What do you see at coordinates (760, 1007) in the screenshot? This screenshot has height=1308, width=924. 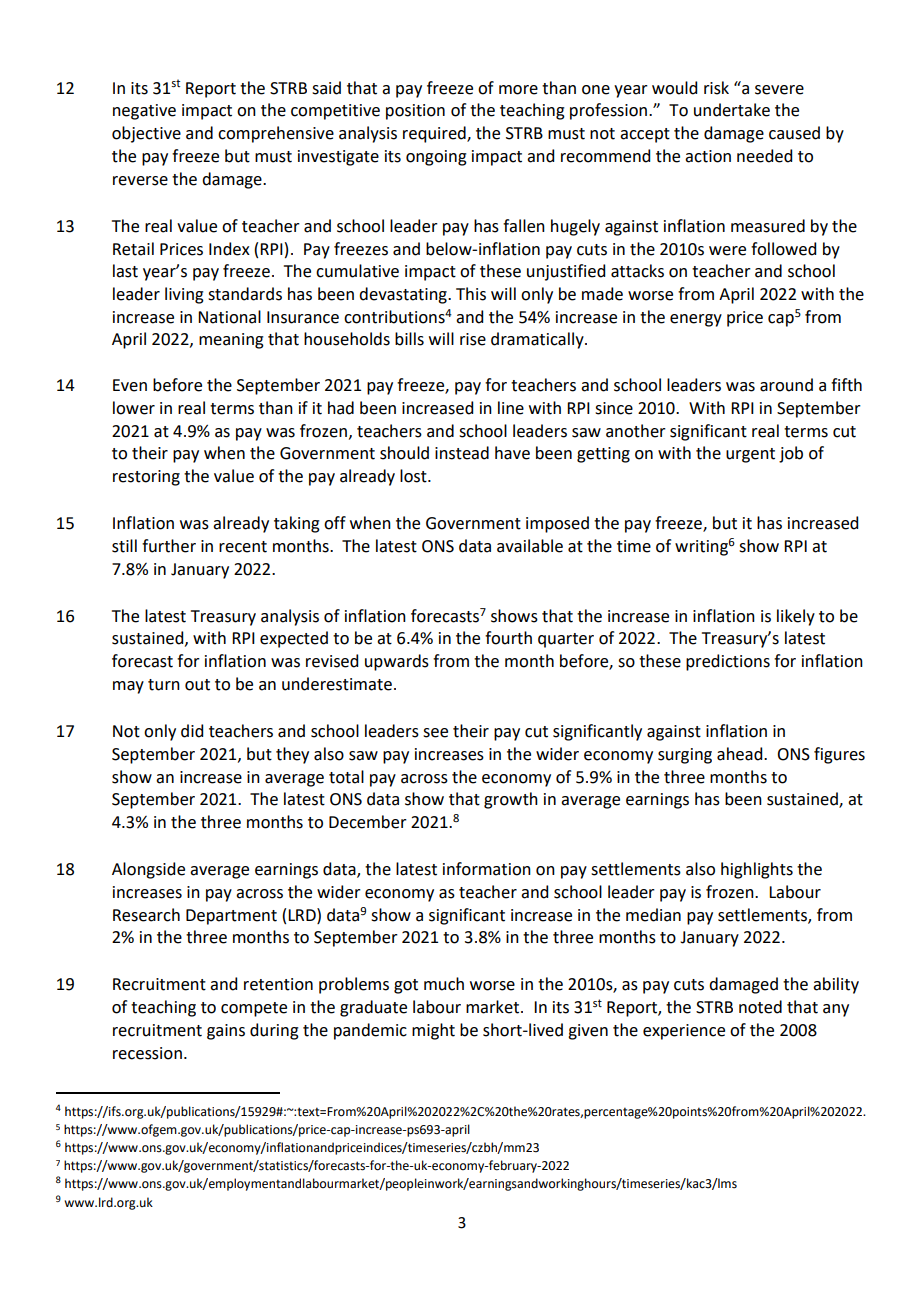 I see `noted` at bounding box center [760, 1007].
